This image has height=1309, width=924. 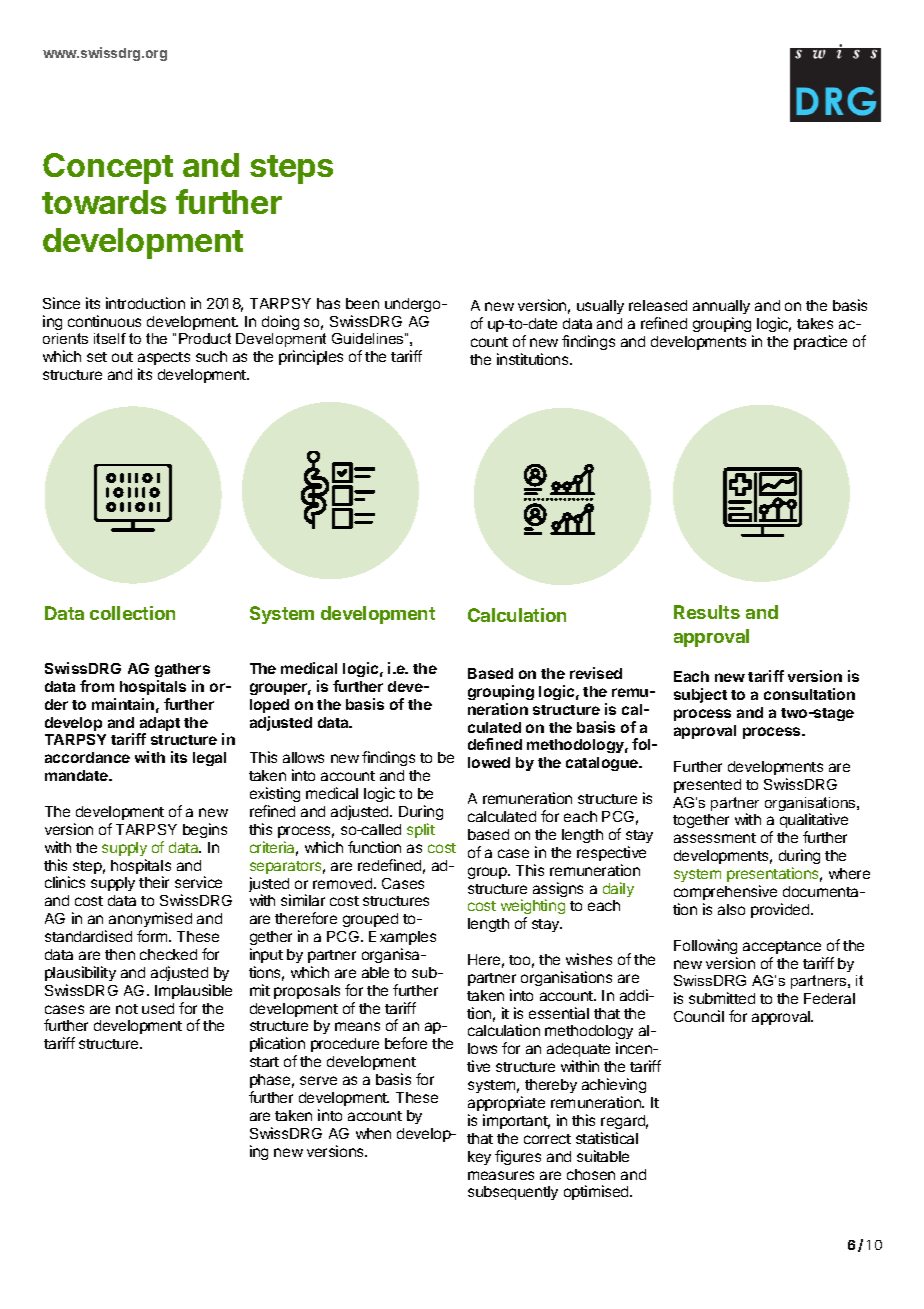 I want to click on revised, so click(x=596, y=673).
